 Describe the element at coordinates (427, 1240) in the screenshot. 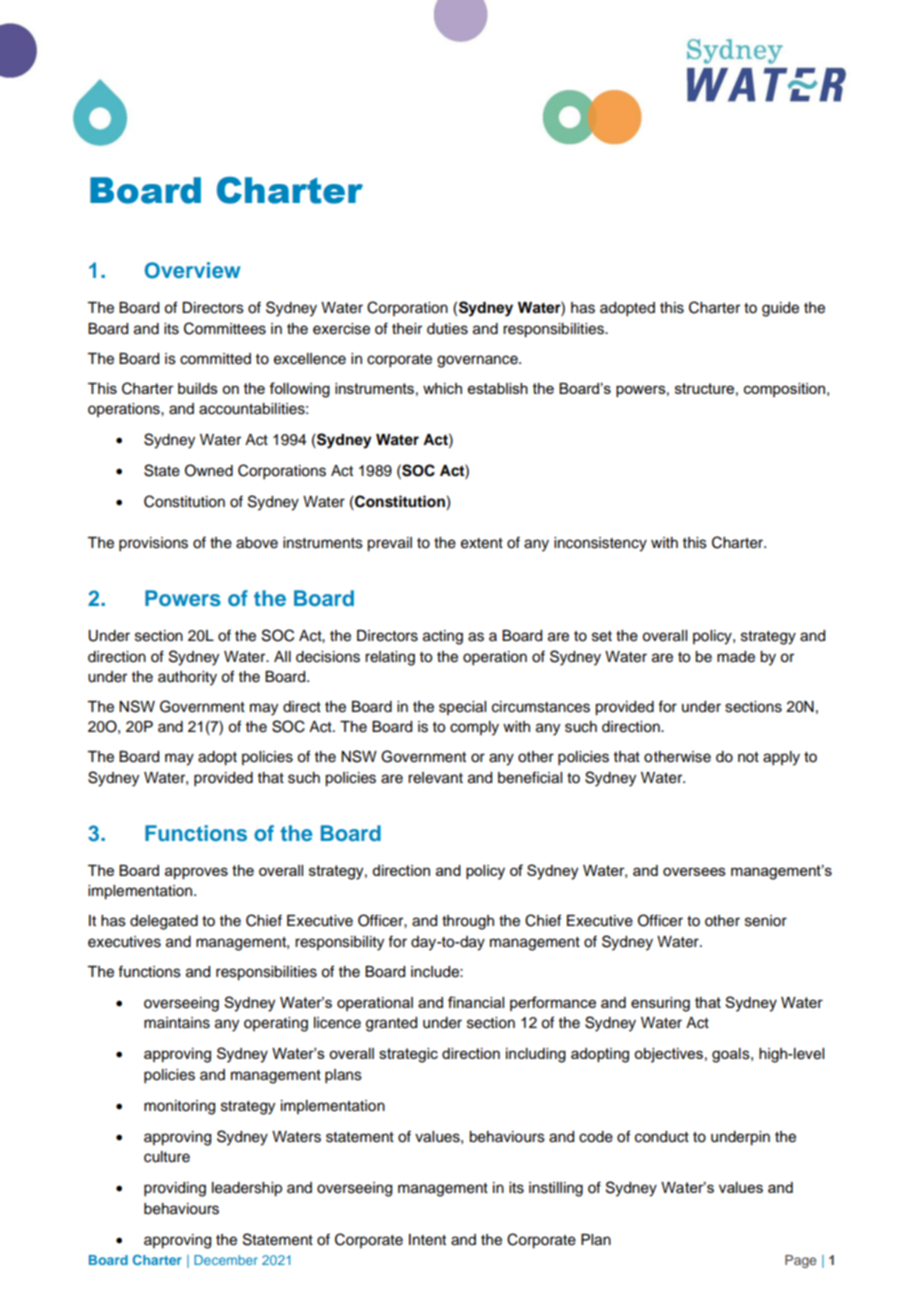

I see `Intent` at that location.
